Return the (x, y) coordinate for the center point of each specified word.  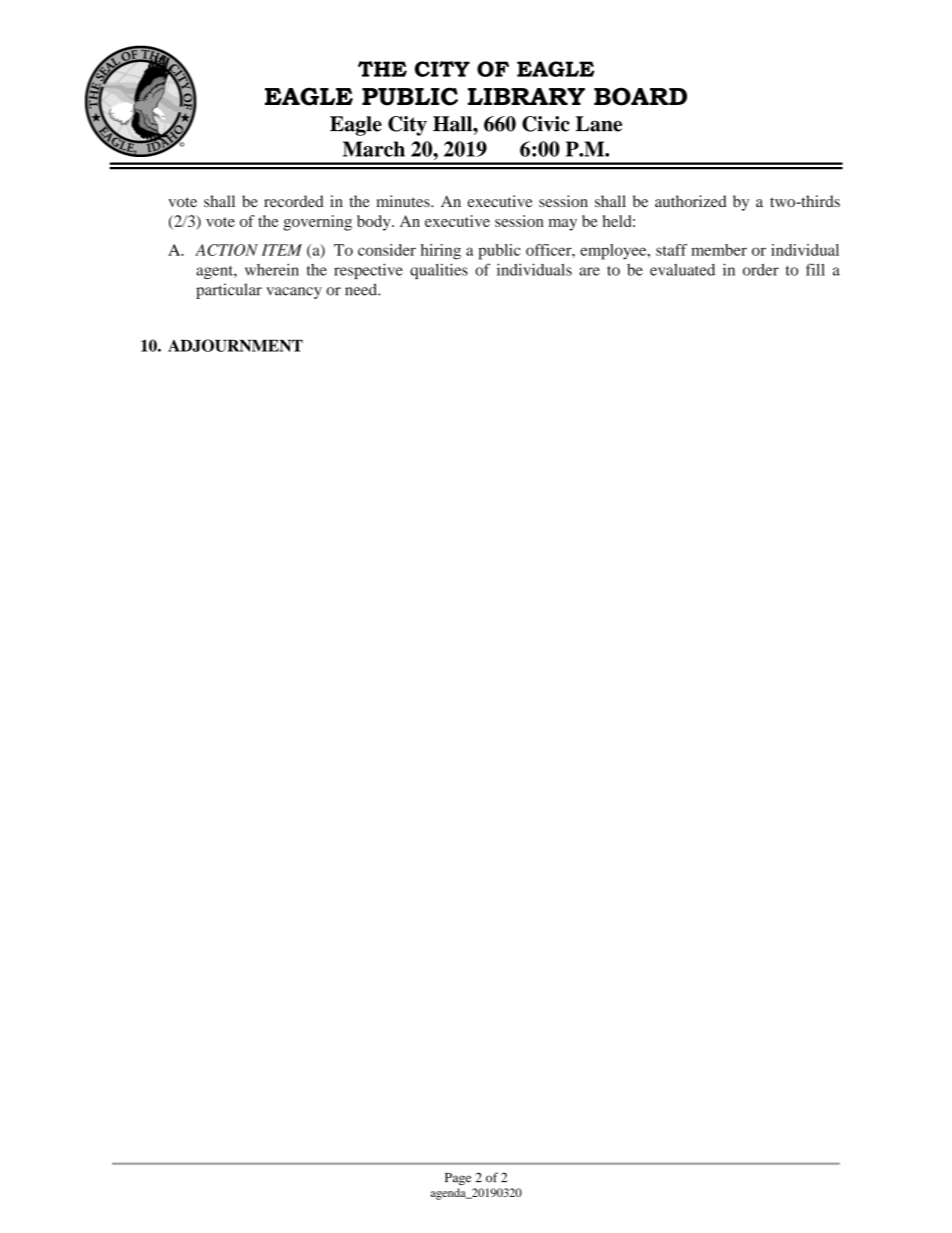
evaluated (682, 270)
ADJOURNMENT (235, 345)
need (362, 289)
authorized (691, 201)
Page (458, 1179)
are (589, 271)
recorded (294, 201)
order (761, 270)
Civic (546, 124)
